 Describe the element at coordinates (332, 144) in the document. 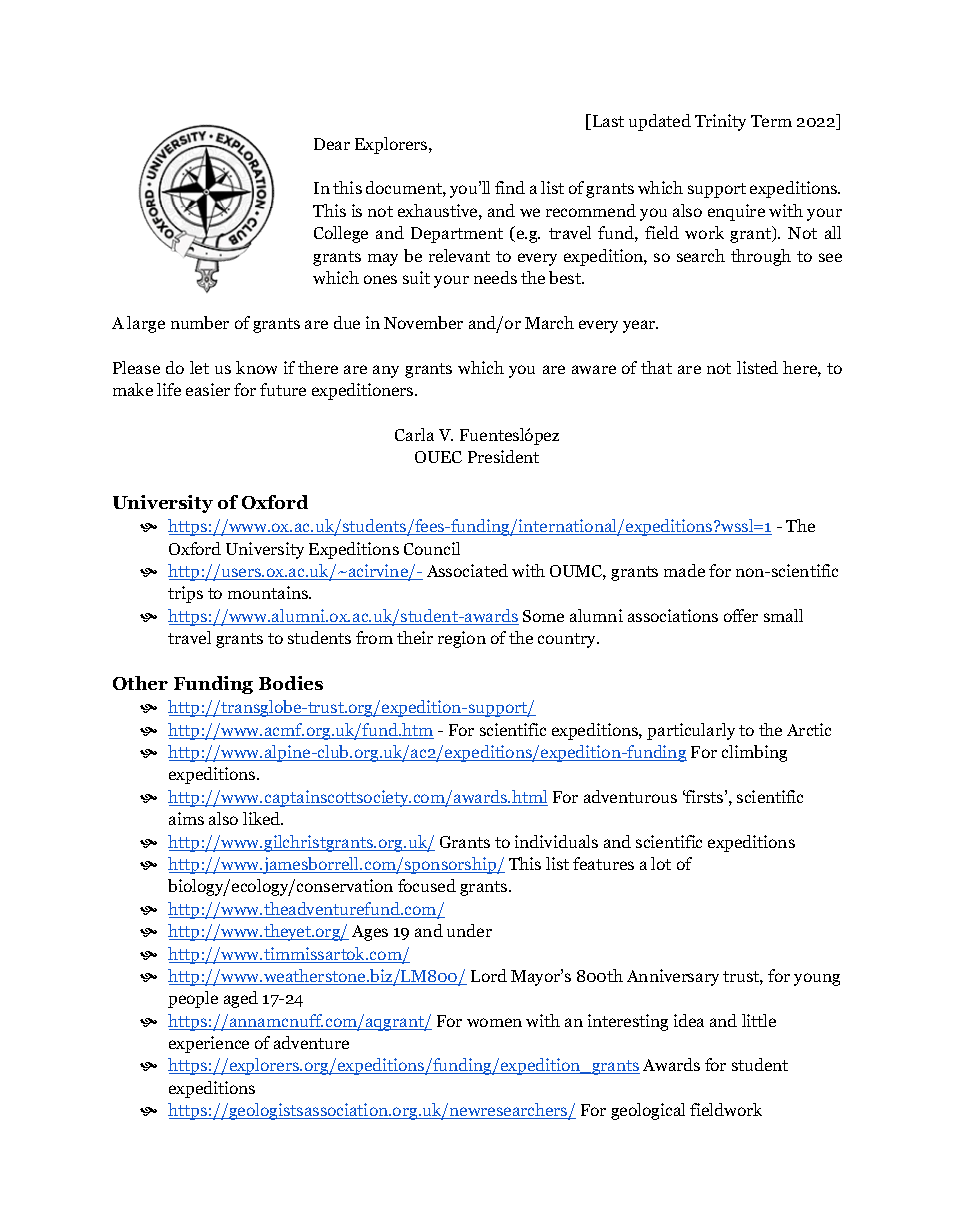

I see `Dear` at that location.
